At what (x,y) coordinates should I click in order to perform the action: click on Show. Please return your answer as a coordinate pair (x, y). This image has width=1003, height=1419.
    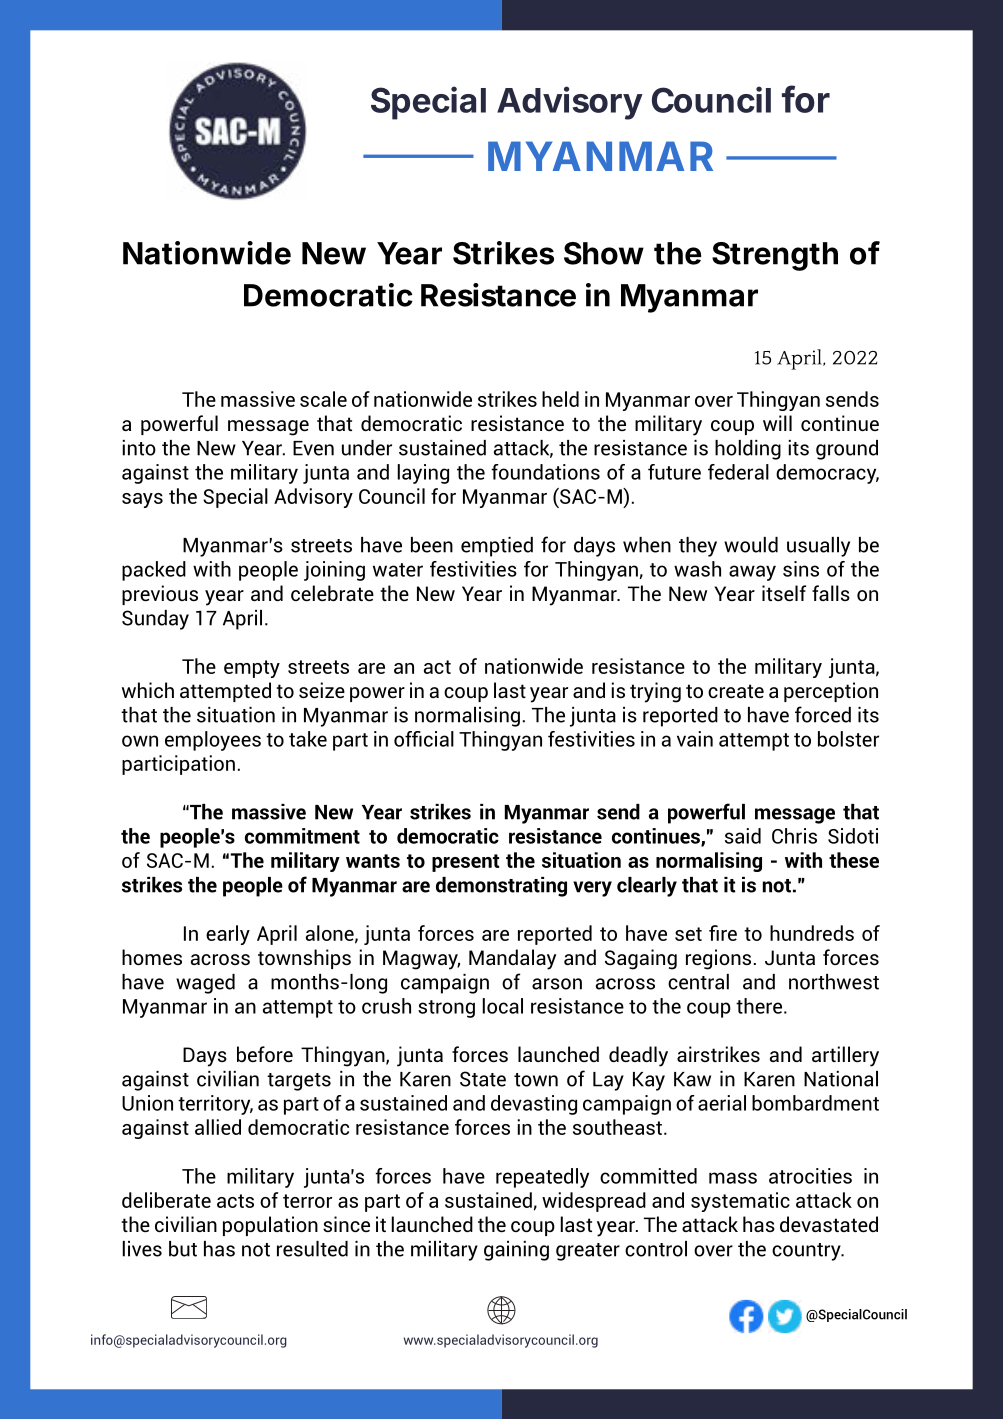
    Looking at the image, I should click on (604, 253).
